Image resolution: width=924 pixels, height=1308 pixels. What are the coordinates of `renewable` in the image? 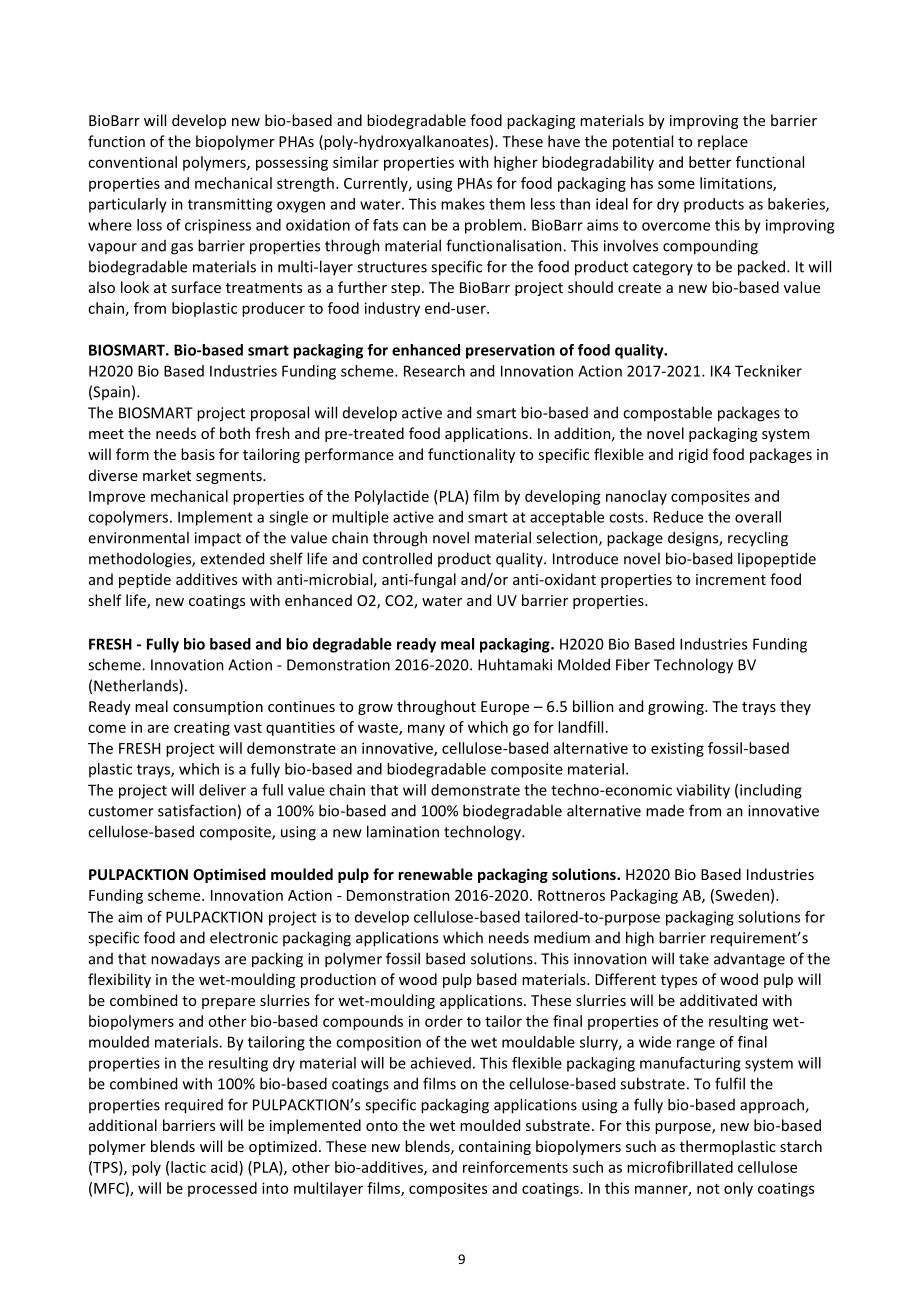 It's located at (435, 874).
